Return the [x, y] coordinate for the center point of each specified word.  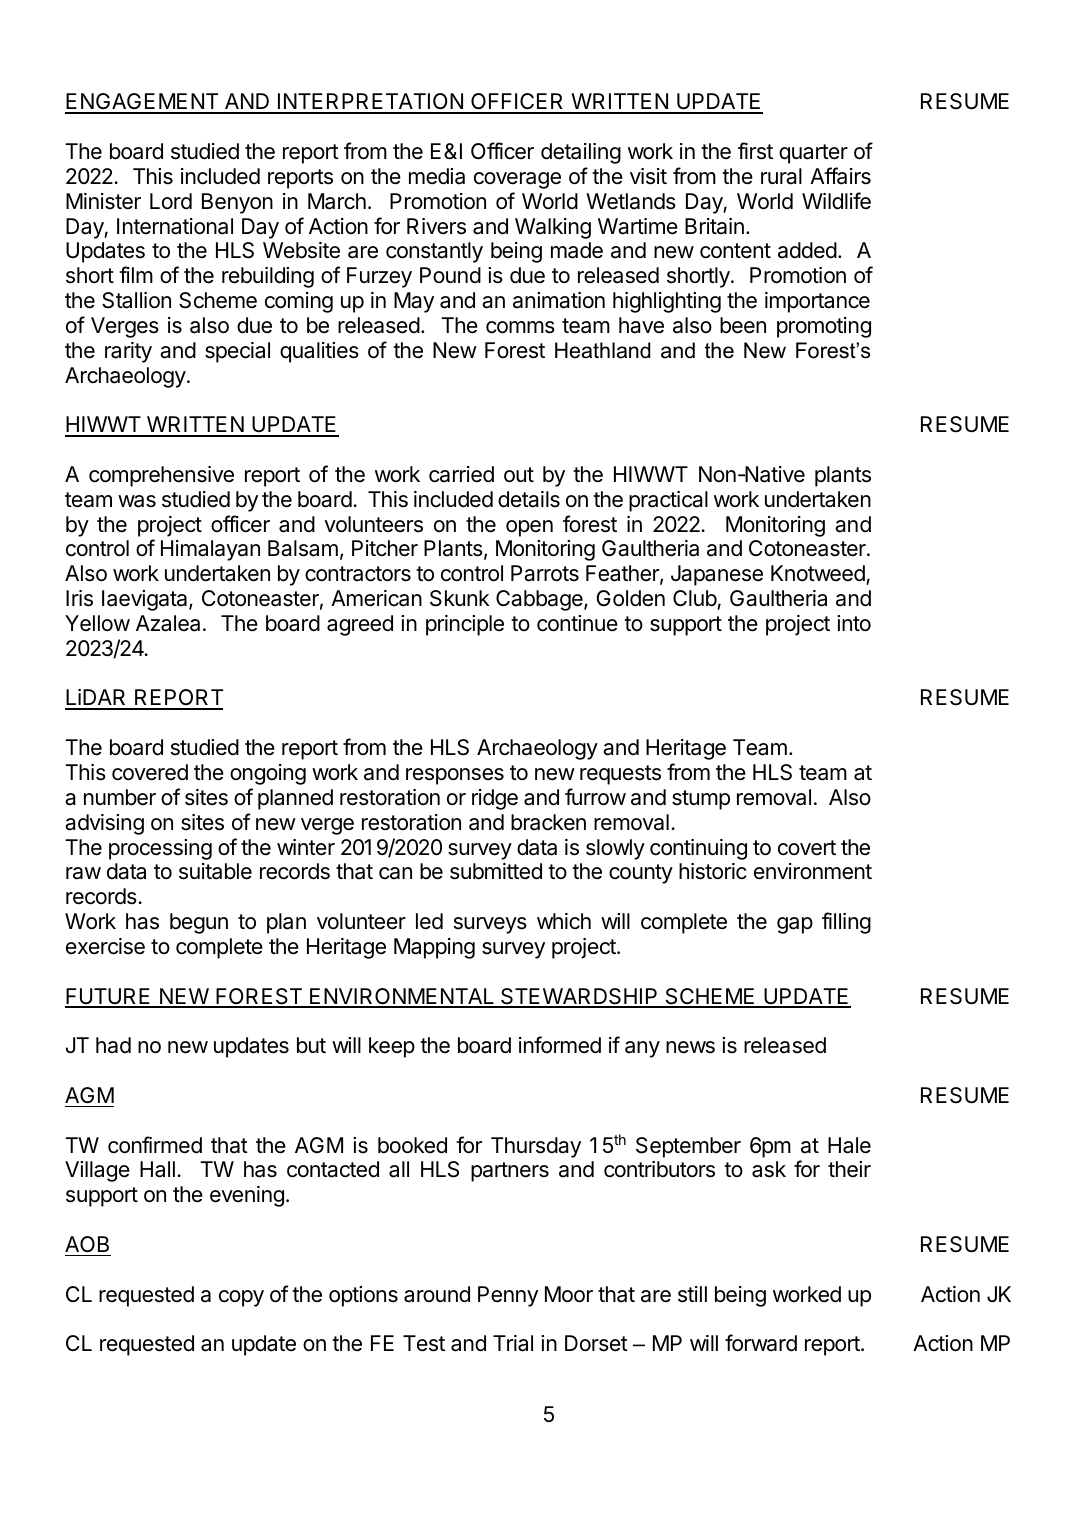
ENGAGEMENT [143, 103]
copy [241, 1298]
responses [455, 776]
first [755, 151]
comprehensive [161, 476]
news [690, 1047]
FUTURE [109, 997]
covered [150, 772]
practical [668, 501]
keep [392, 1047]
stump [701, 800]
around [437, 1294]
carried [461, 474]
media [437, 176]
